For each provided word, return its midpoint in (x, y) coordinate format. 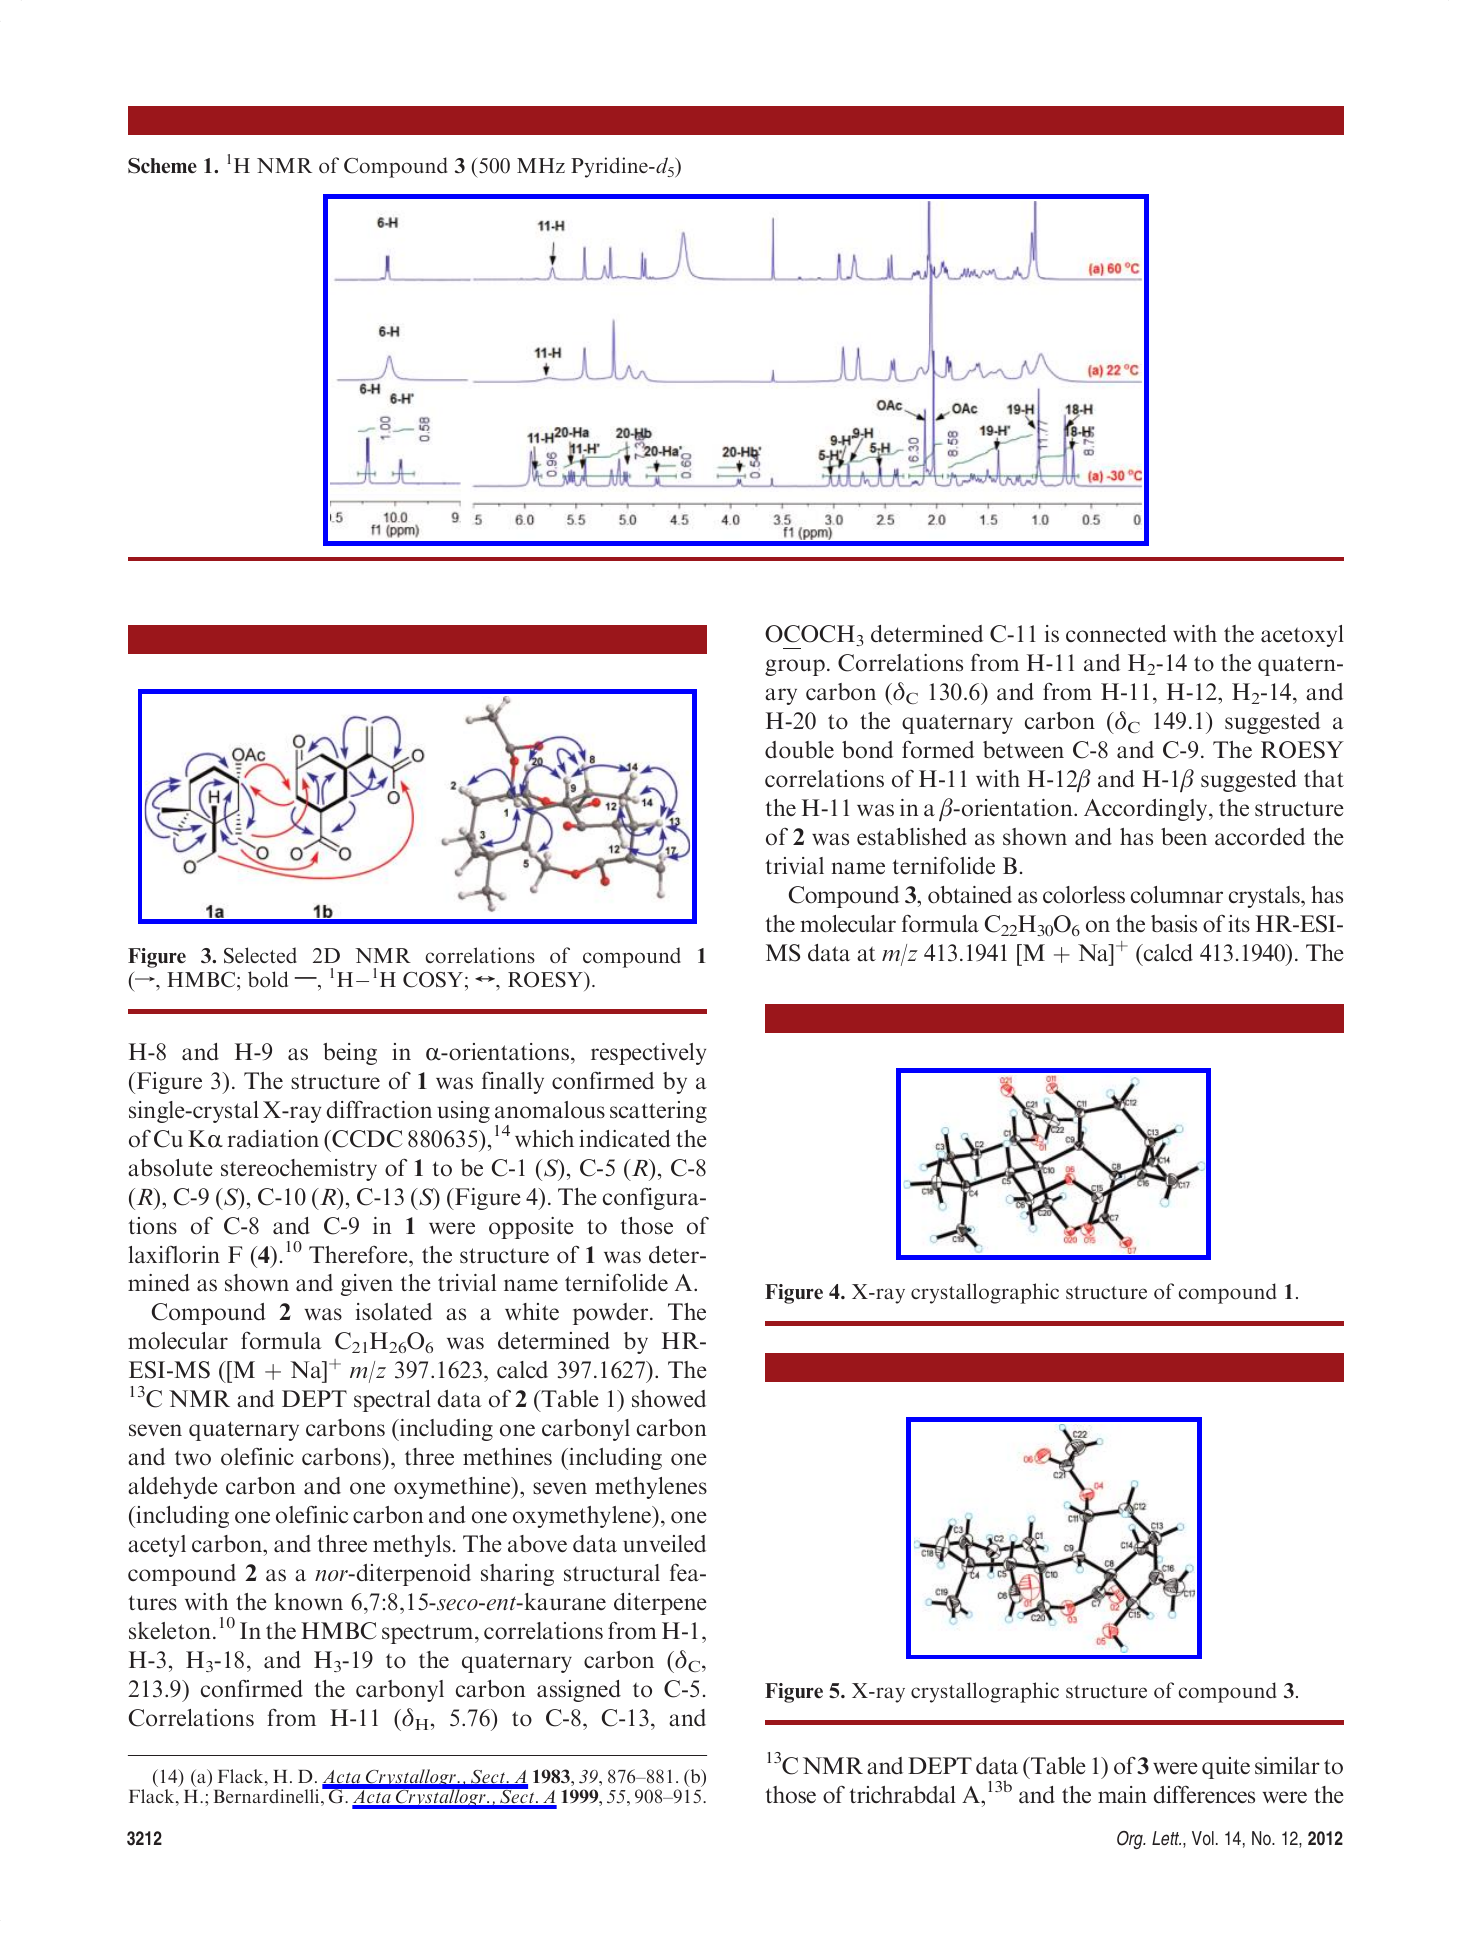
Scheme (162, 166)
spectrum (429, 1634)
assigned (579, 1691)
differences (1204, 1794)
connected (1116, 634)
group (795, 667)
